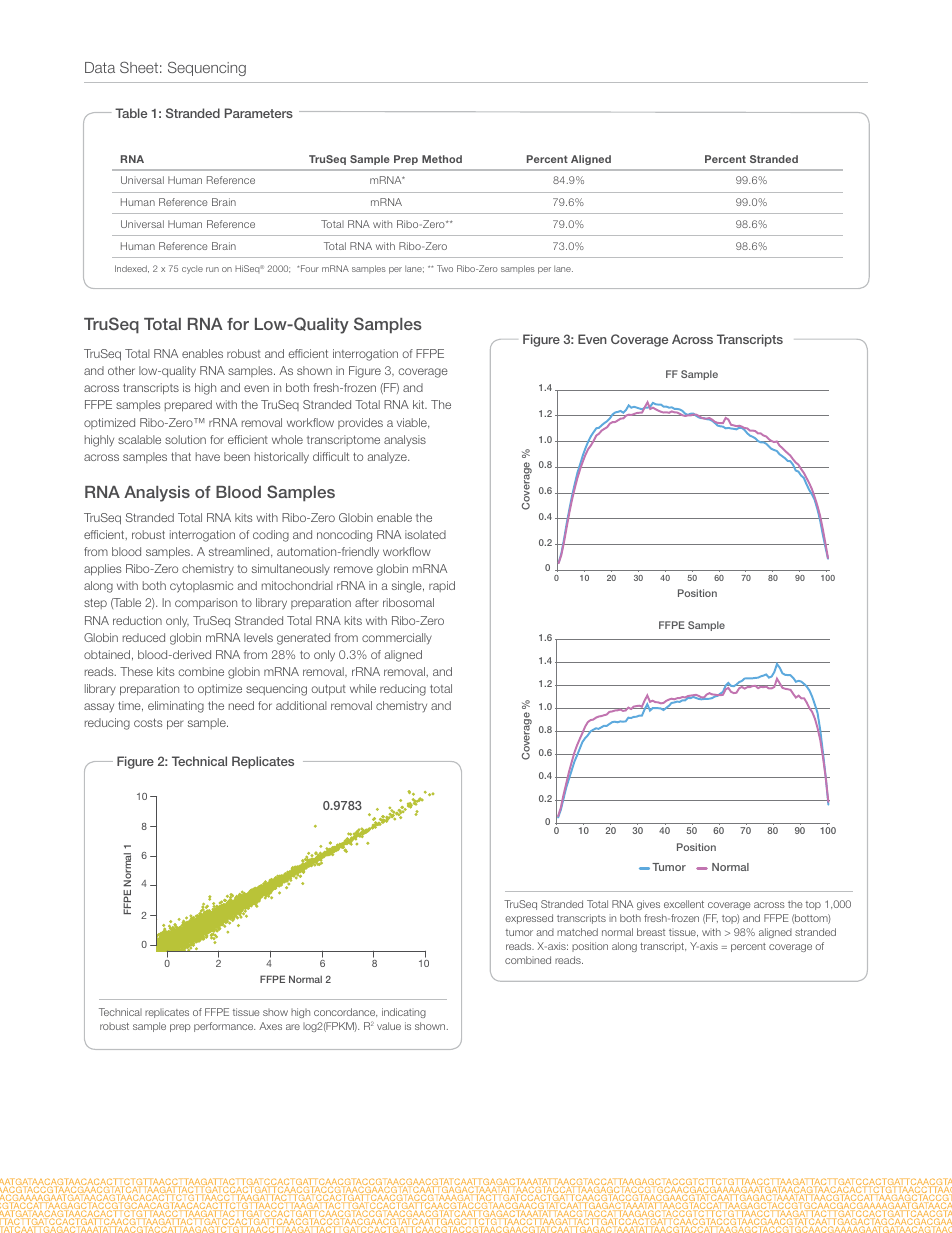 The image size is (952, 1233). What do you see at coordinates (445, 268) in the image?
I see `Two` at bounding box center [445, 268].
